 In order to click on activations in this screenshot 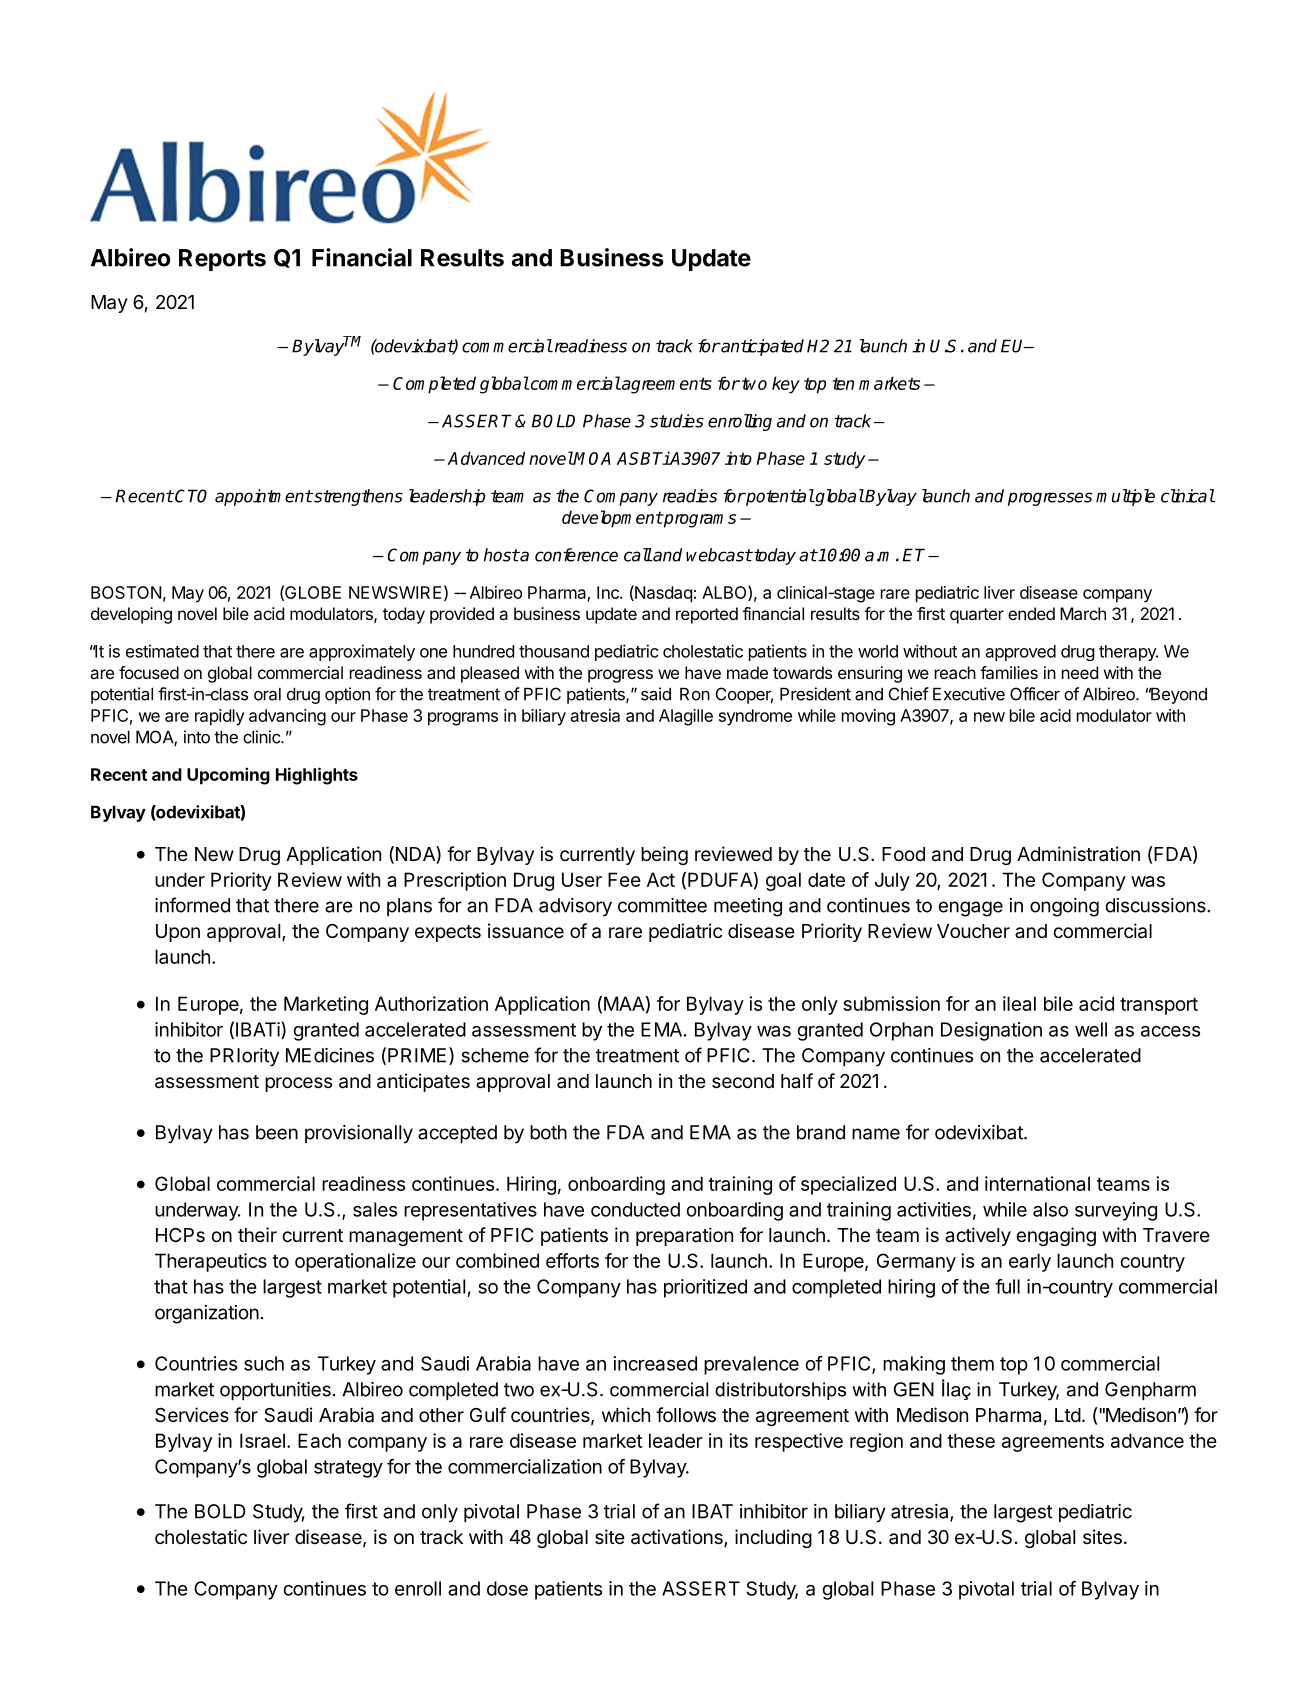, I will do `click(678, 1538)`.
